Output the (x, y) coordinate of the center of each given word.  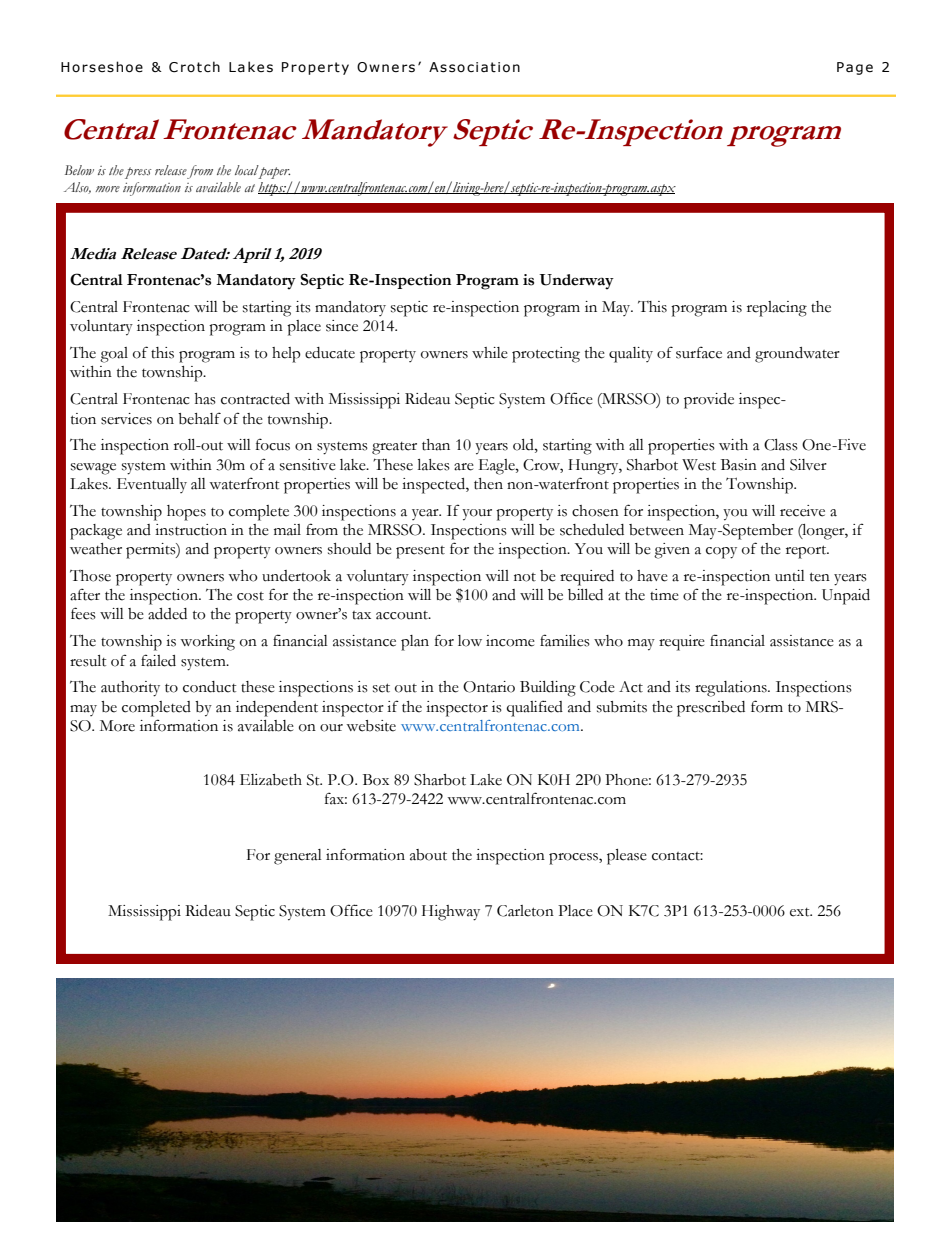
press (138, 173)
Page (855, 68)
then (488, 484)
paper (274, 172)
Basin (739, 465)
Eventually (152, 485)
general (298, 857)
